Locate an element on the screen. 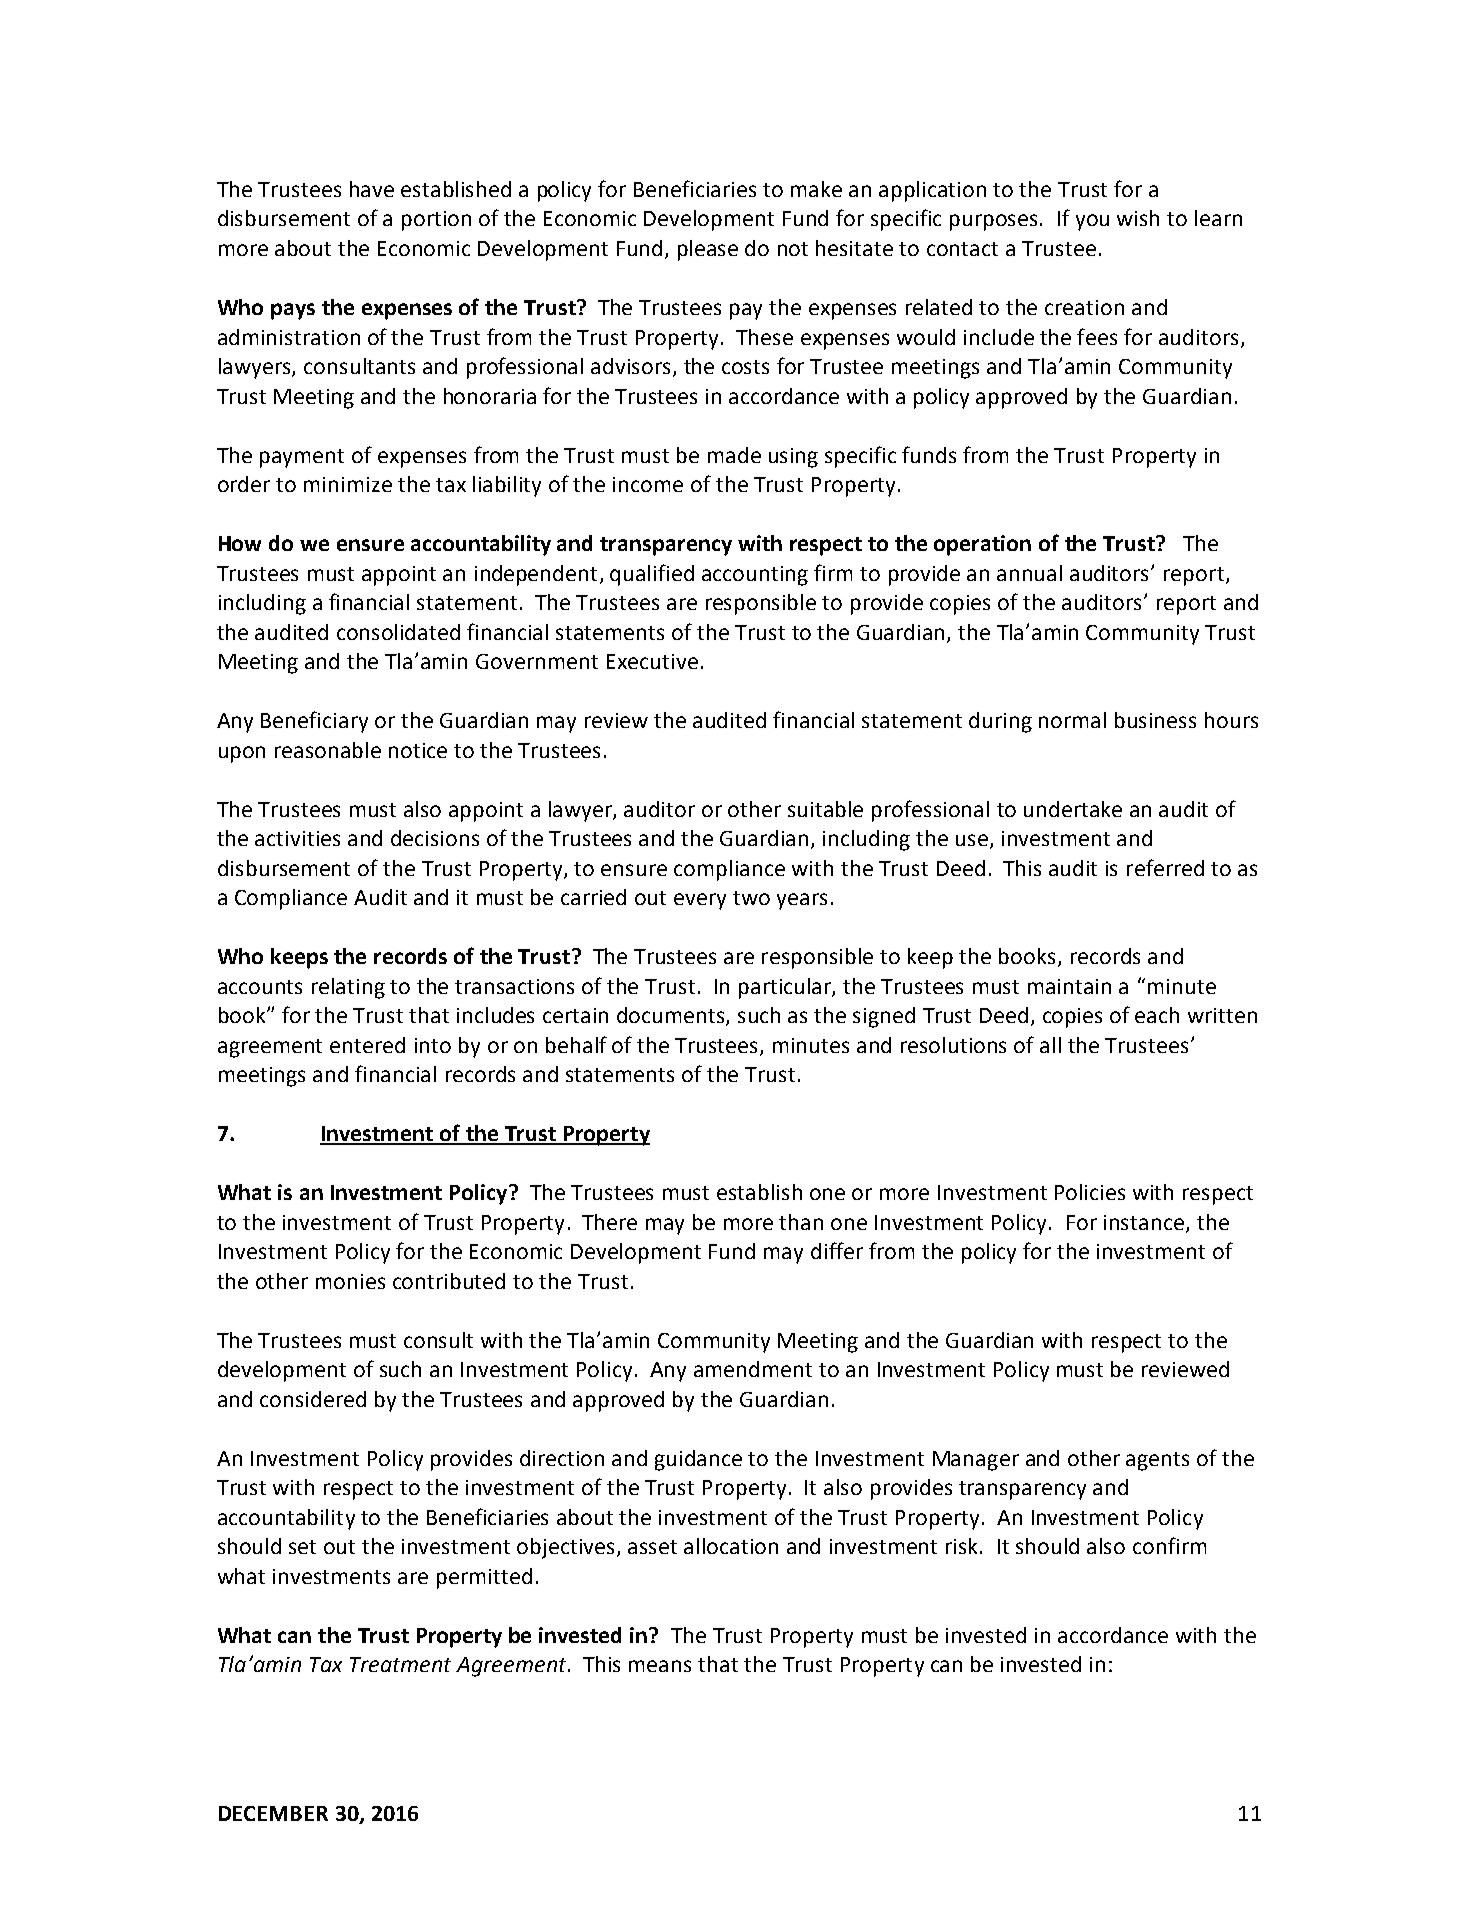 The height and width of the screenshot is (1914, 1479). maintain is located at coordinates (1069, 986).
